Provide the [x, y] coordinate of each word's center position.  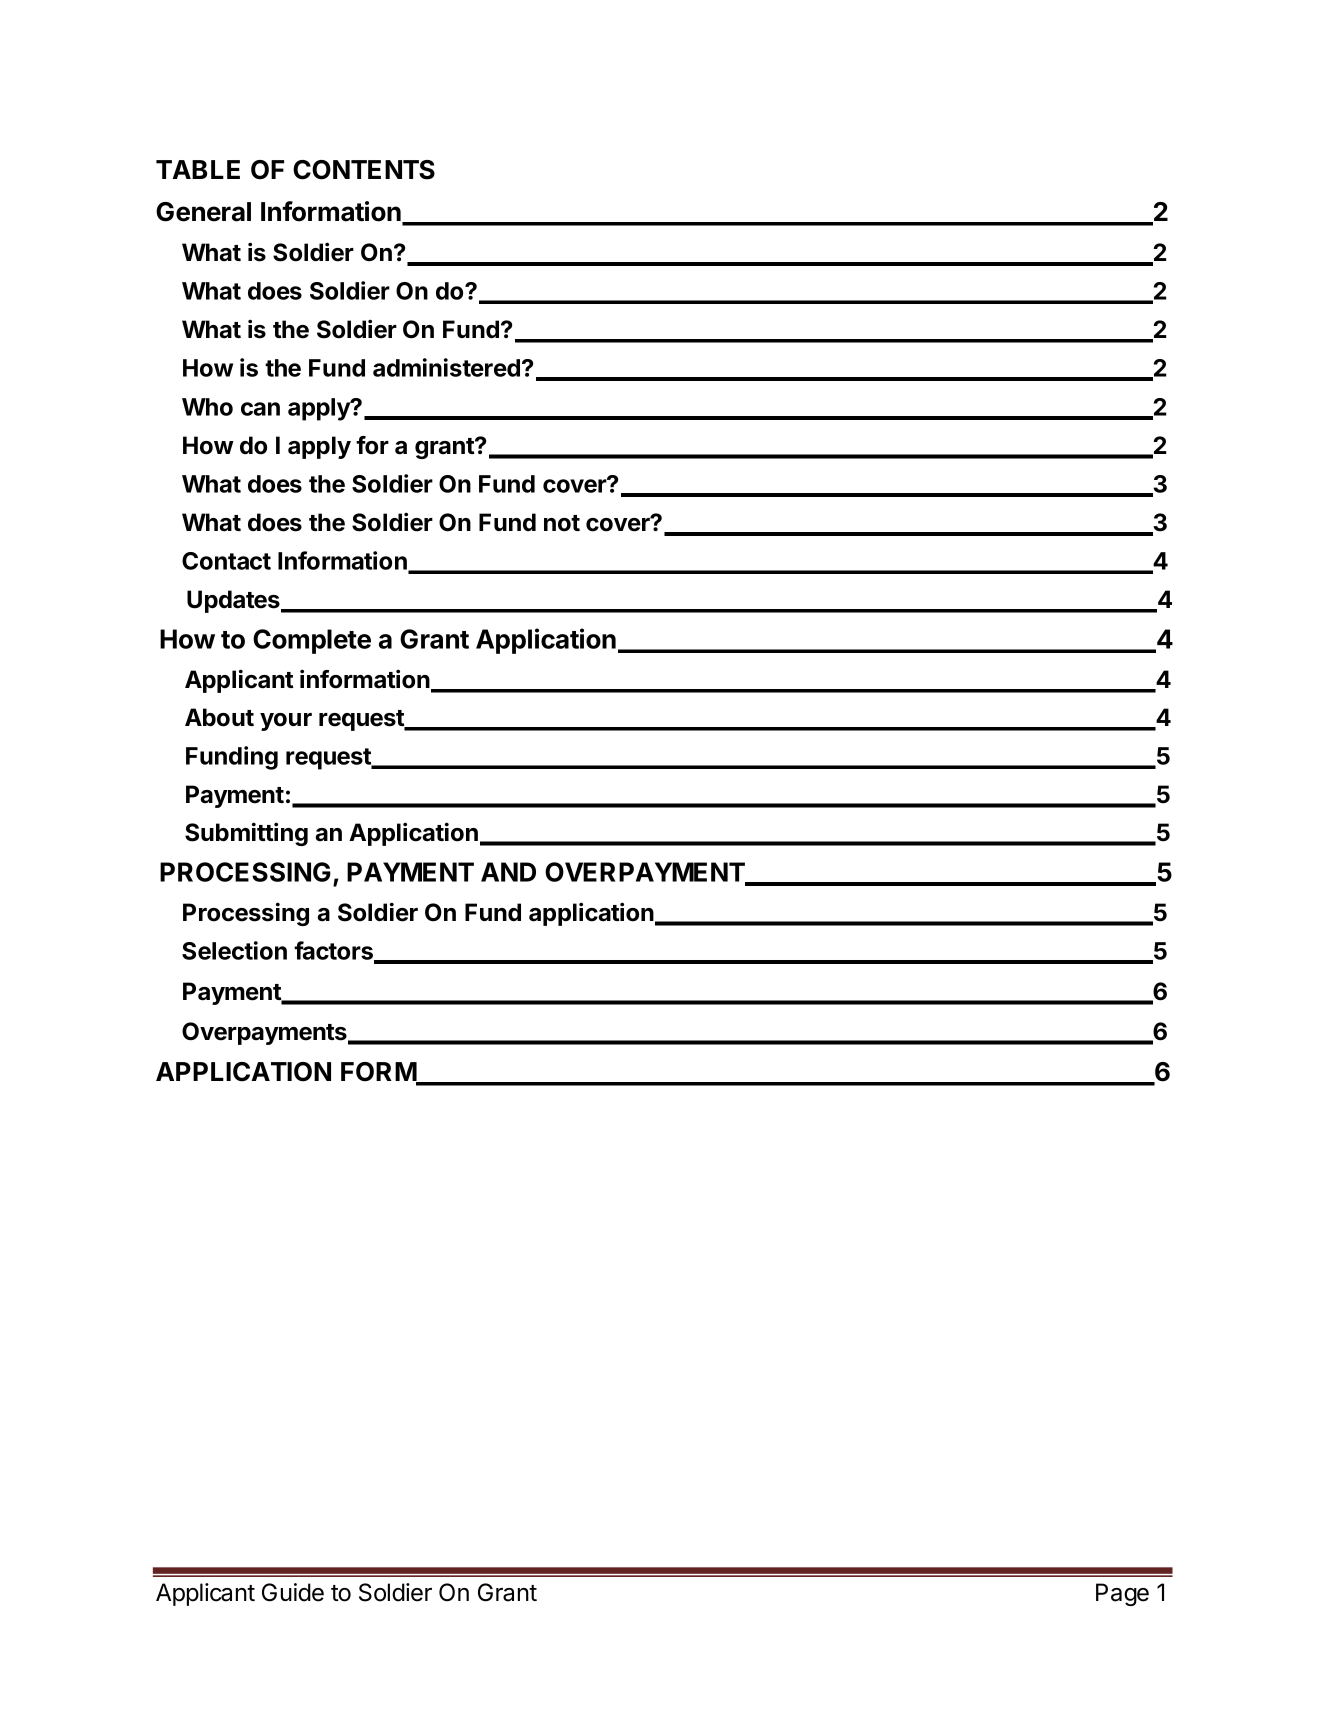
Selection [234, 950]
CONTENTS [364, 170]
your [286, 722]
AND [508, 872]
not [562, 523]
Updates [234, 601]
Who [207, 407]
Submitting [246, 834]
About [219, 717]
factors [334, 951]
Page [1122, 1594]
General [203, 212]
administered [446, 367]
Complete [312, 641]
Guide [293, 1592]
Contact [226, 561]
